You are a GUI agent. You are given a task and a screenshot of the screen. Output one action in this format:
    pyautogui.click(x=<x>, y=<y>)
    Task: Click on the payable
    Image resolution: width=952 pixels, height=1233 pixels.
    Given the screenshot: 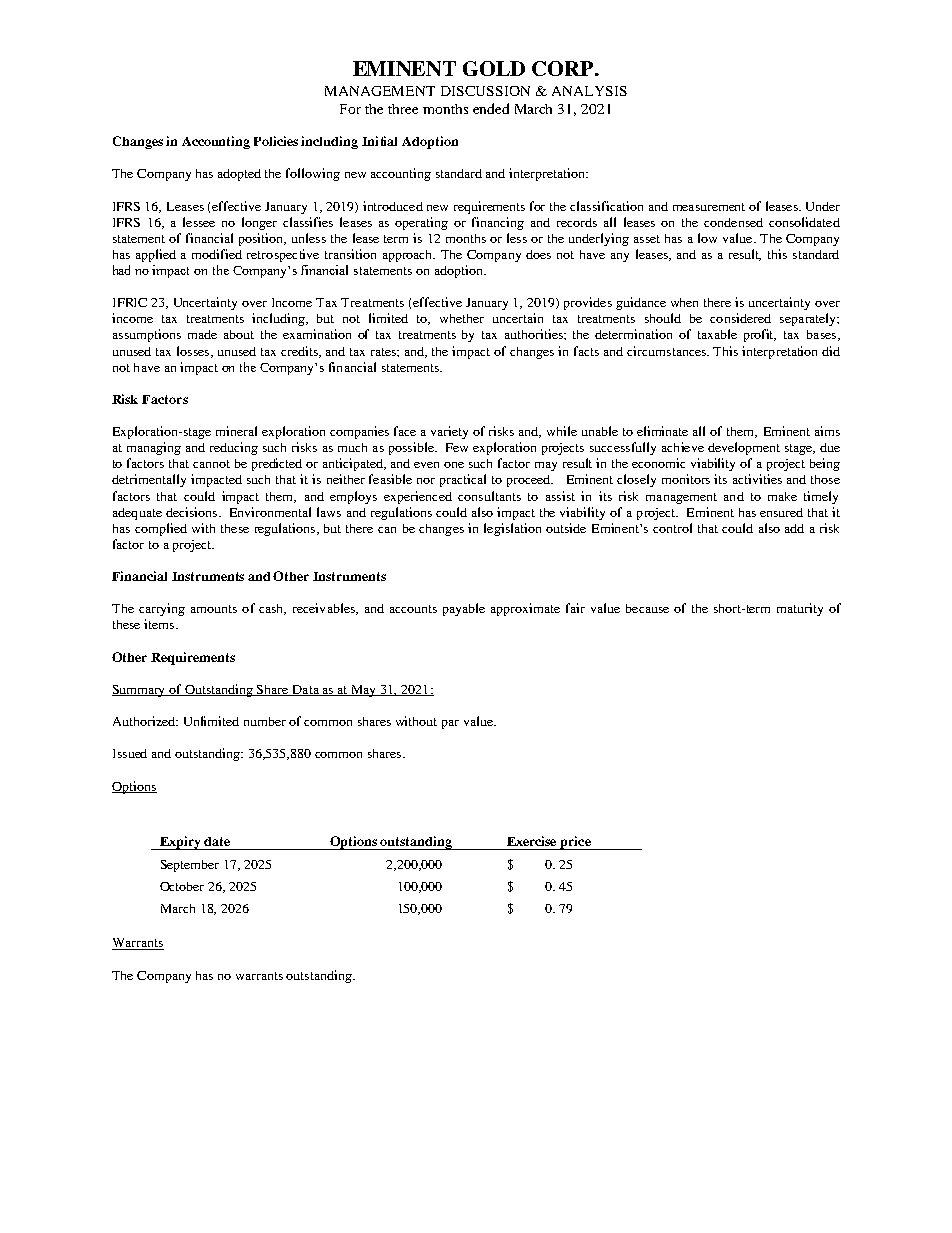 What is the action you would take?
    pyautogui.click(x=464, y=609)
